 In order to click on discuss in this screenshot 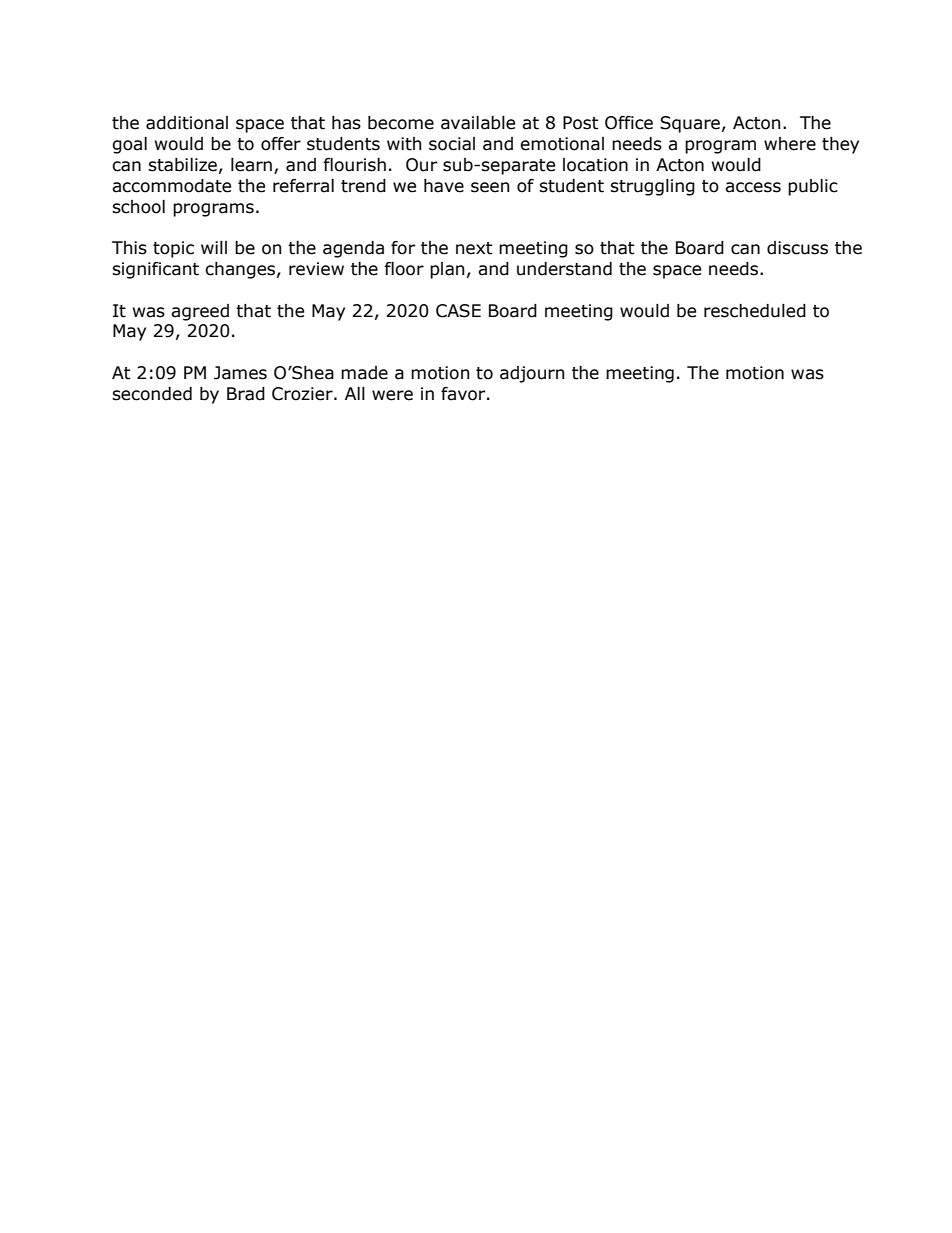, I will do `click(797, 248)`.
